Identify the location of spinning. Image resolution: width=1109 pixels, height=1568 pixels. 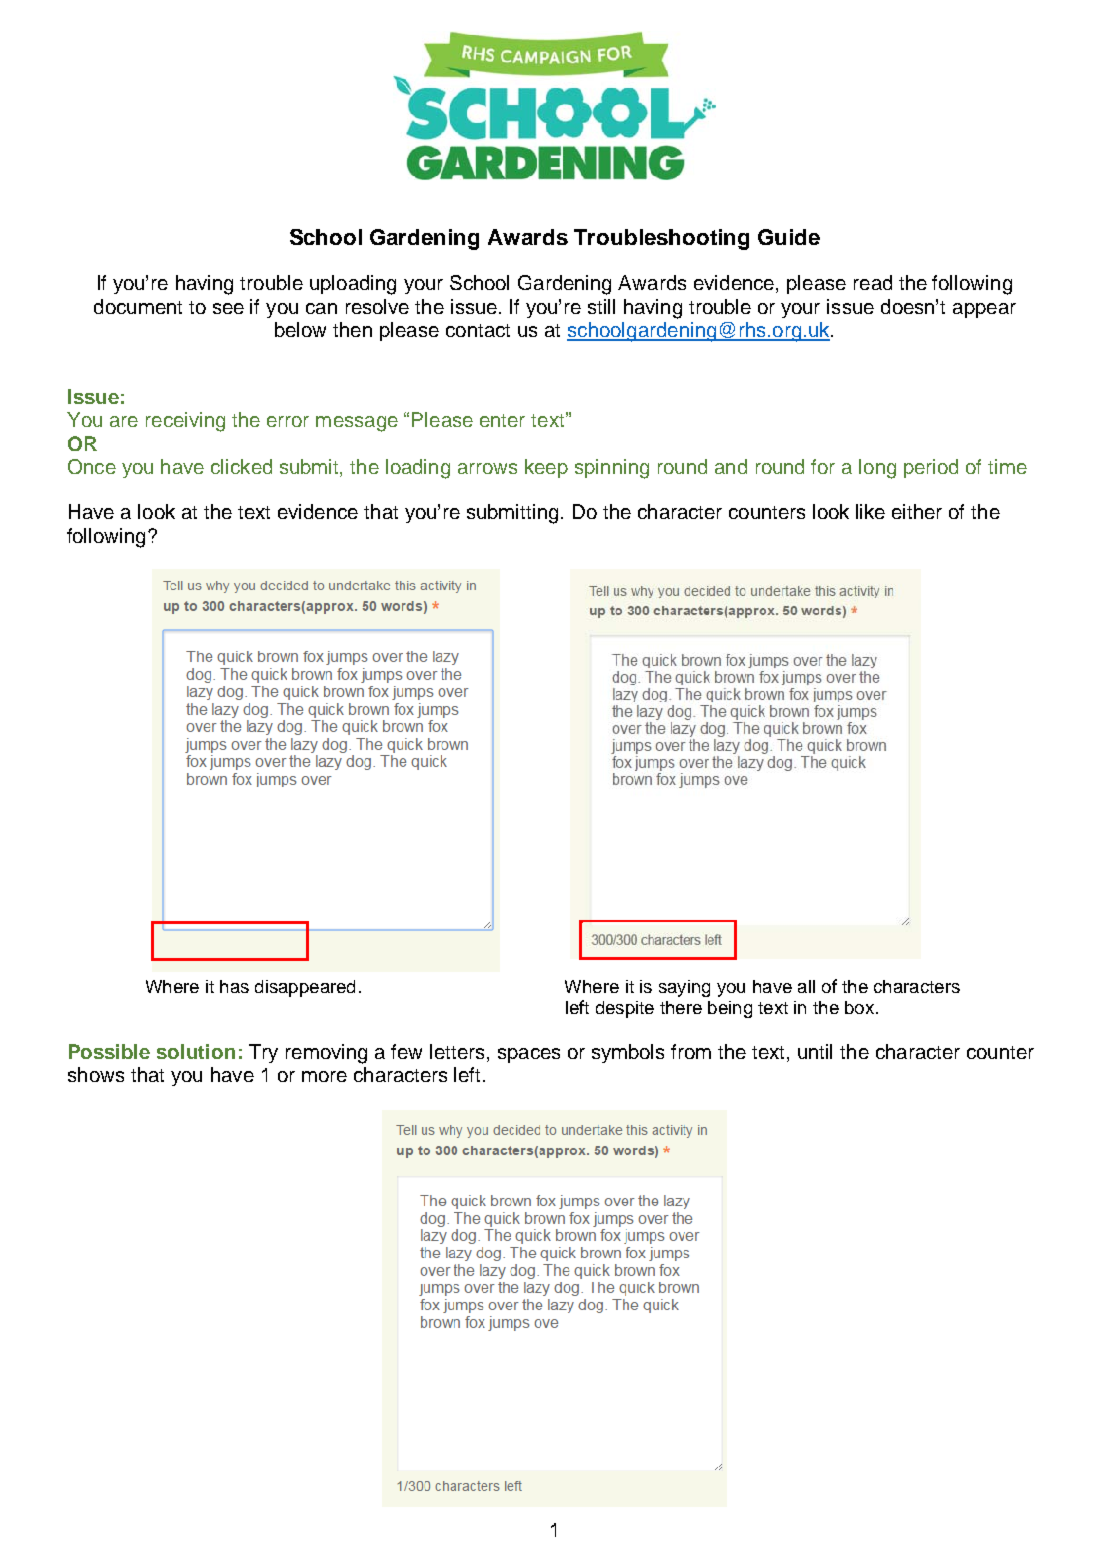
(612, 469).
